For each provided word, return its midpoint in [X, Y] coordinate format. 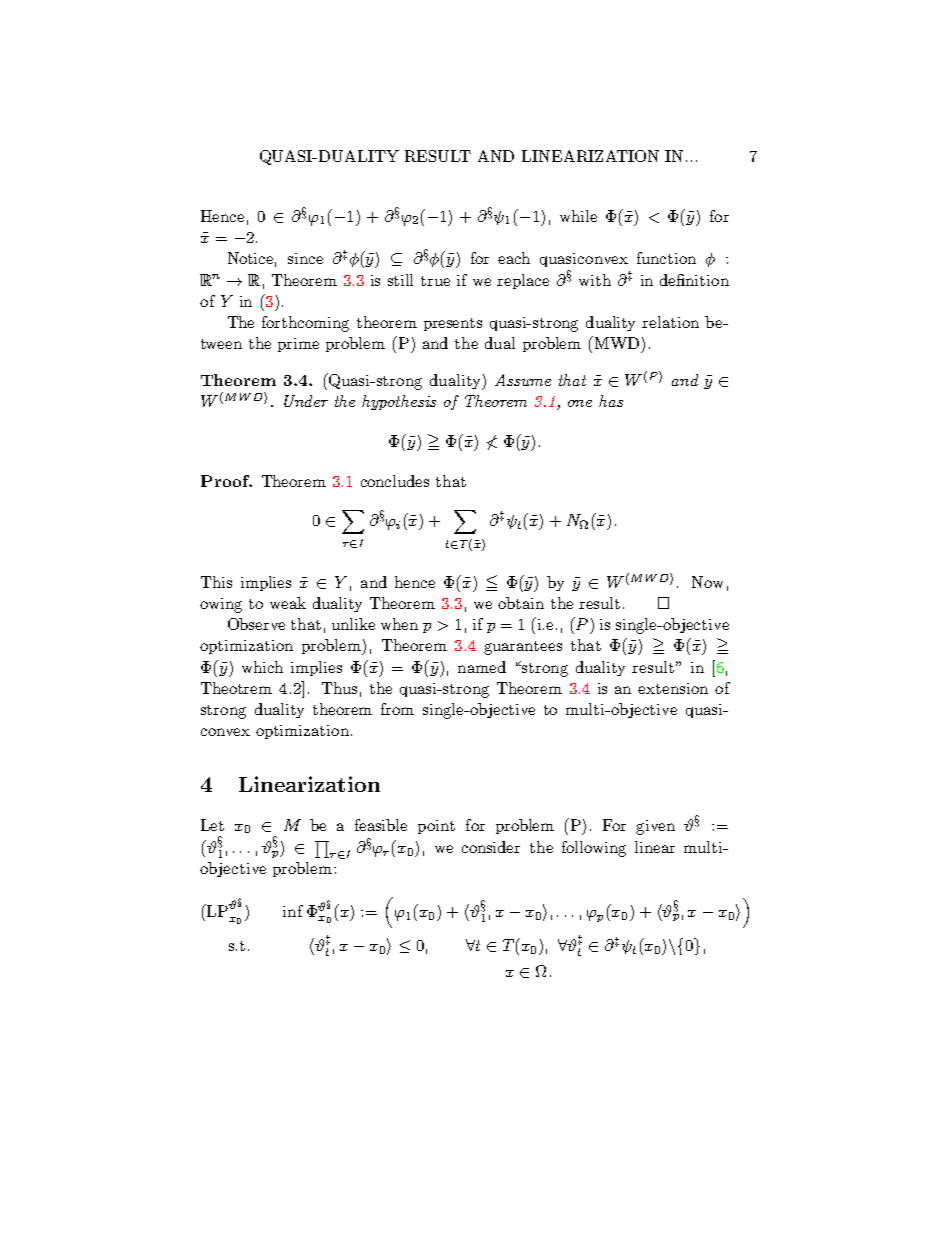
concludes [395, 481]
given [655, 827]
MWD [615, 342]
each [514, 258]
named [482, 667]
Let [212, 825]
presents [453, 324]
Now [707, 582]
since [305, 258]
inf [293, 911]
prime [298, 345]
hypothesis [399, 402]
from [397, 709]
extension [673, 688]
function [666, 258]
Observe [256, 624]
